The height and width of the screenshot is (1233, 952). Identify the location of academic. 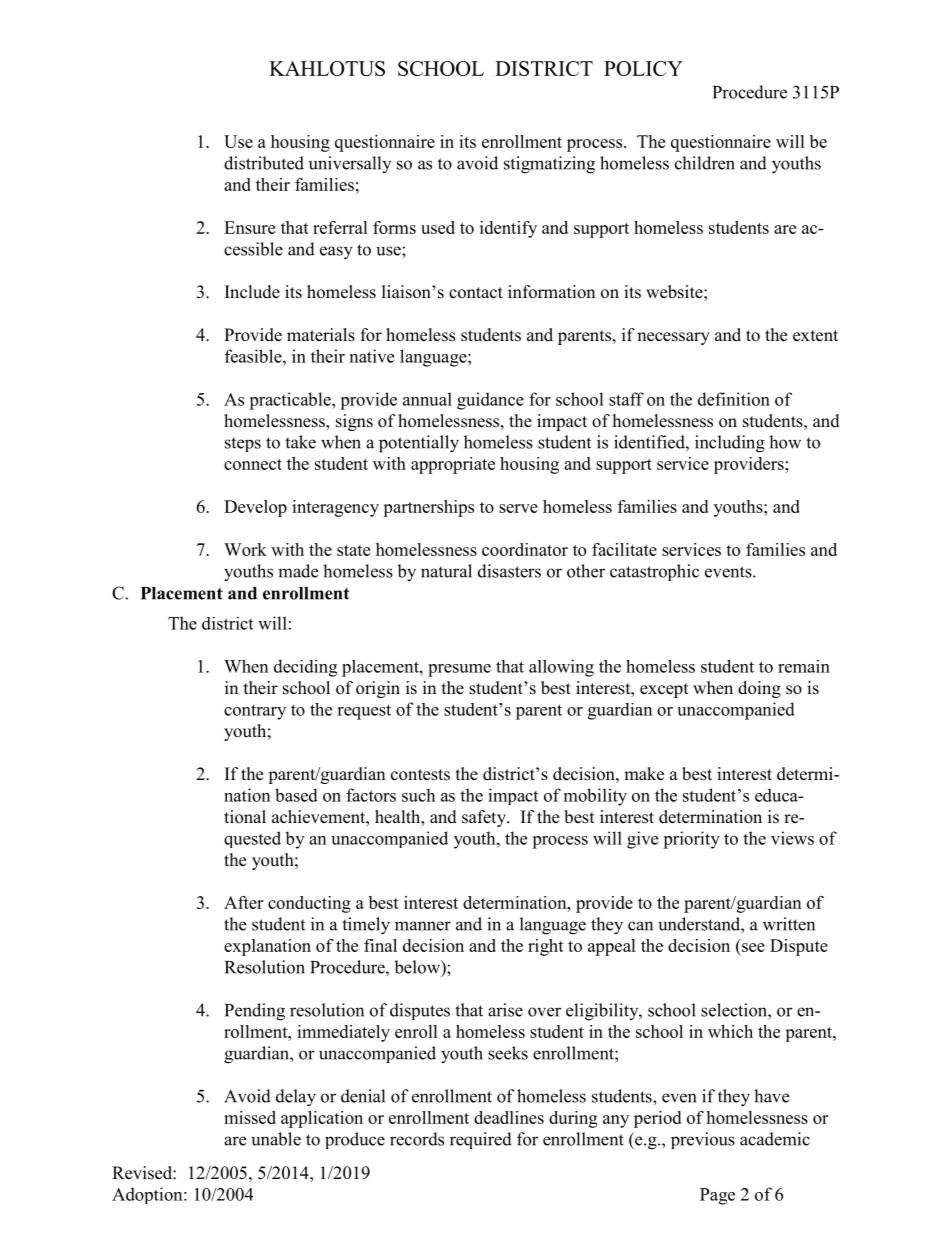
(775, 1139).
